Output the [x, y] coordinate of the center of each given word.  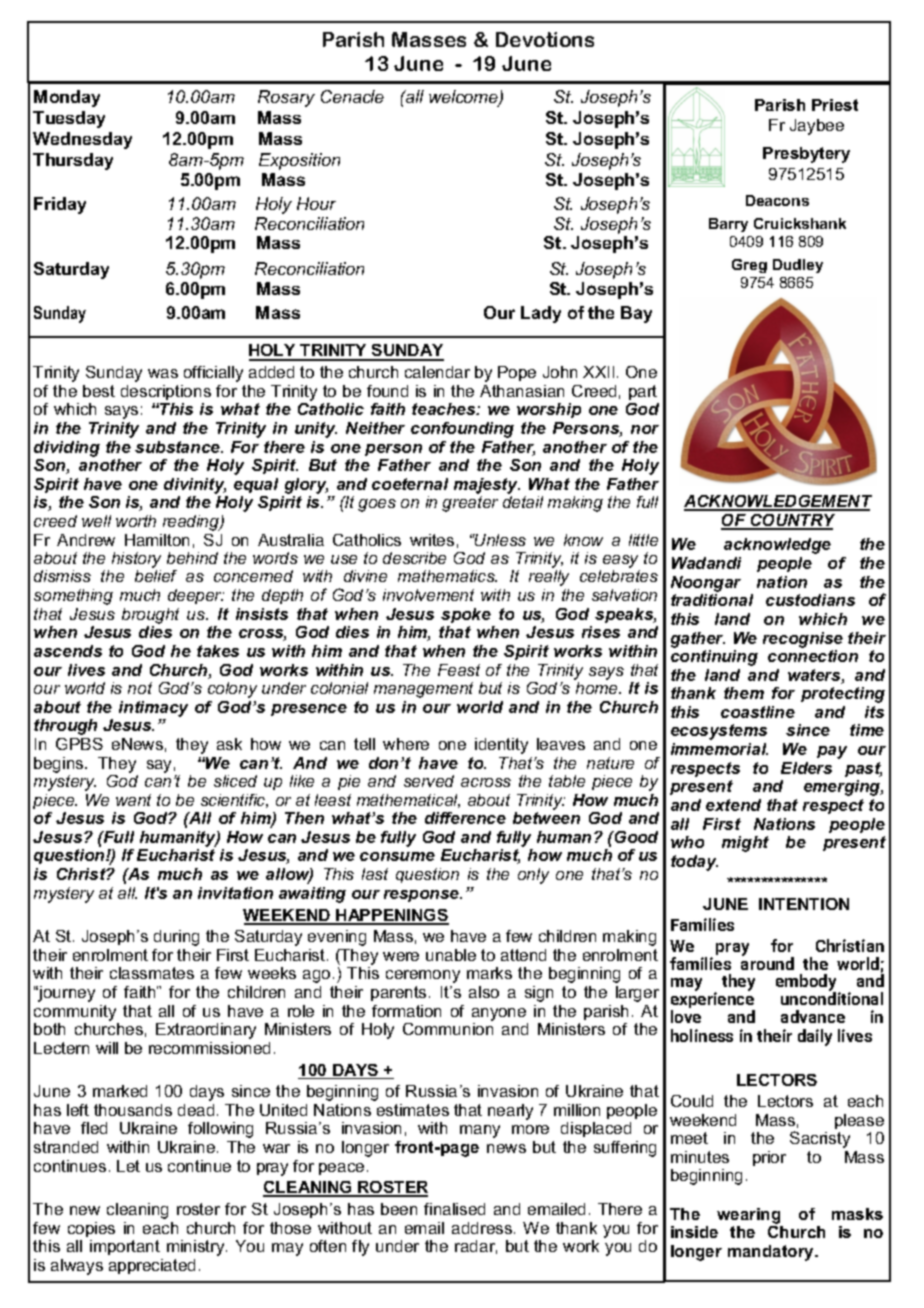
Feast [459, 670]
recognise [803, 640]
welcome [464, 98]
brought [150, 616]
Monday [67, 98]
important [125, 1247]
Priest [835, 105]
